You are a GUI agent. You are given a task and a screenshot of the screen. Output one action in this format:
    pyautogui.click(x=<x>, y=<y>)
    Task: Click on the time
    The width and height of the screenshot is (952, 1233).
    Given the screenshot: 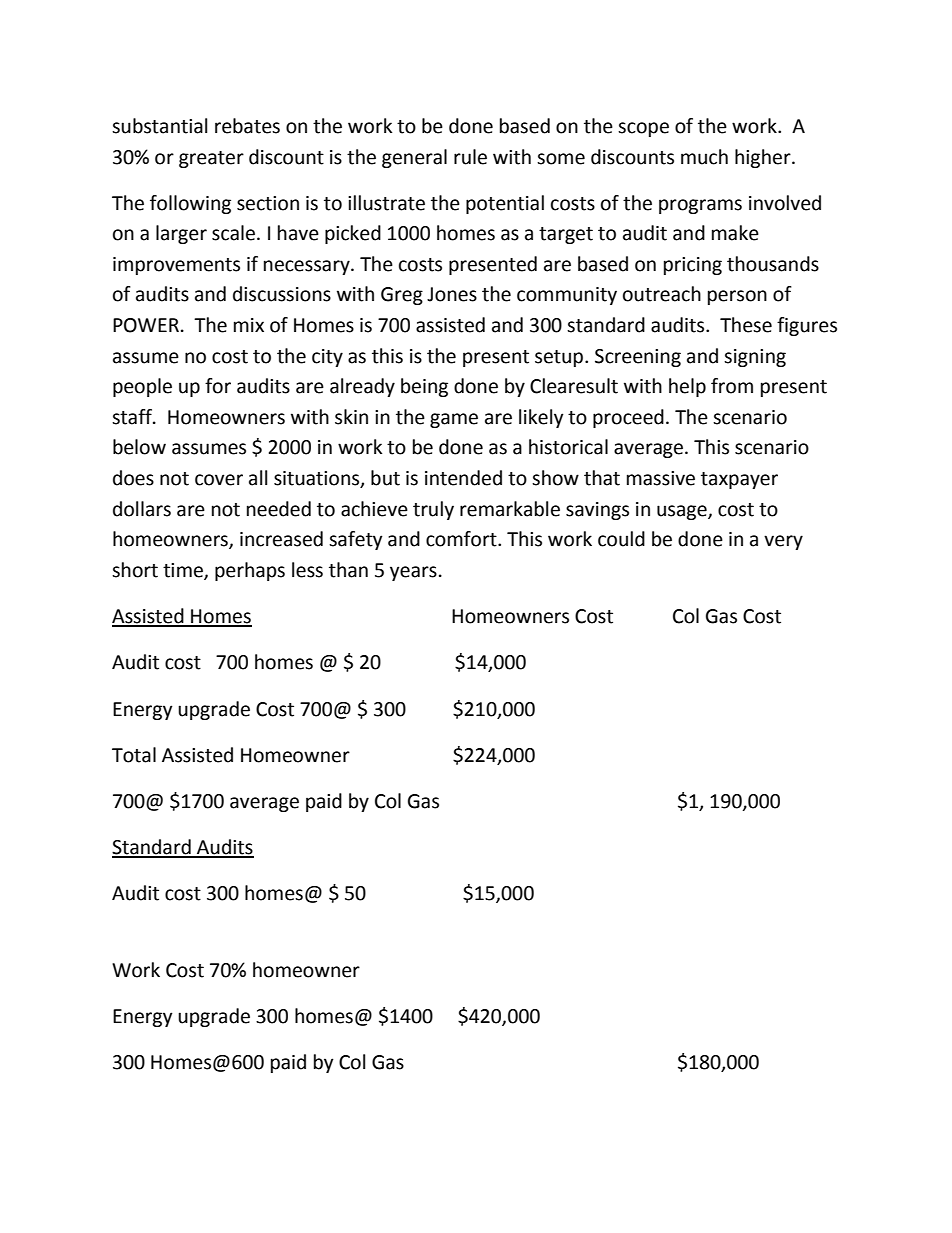 What is the action you would take?
    pyautogui.click(x=184, y=571)
